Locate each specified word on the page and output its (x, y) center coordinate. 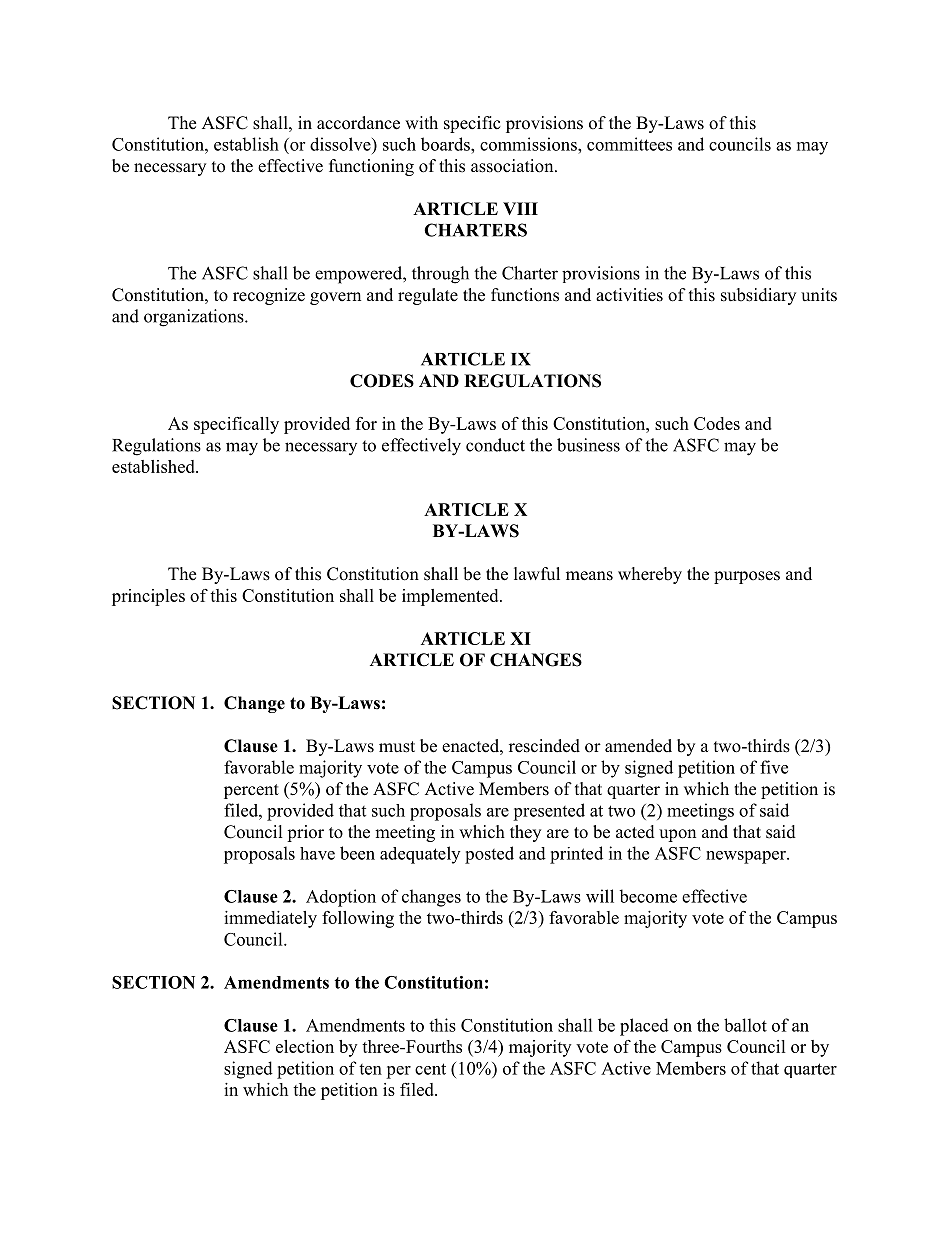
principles (148, 597)
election (305, 1046)
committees (629, 144)
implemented (451, 597)
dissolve (341, 144)
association (513, 166)
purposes (747, 577)
